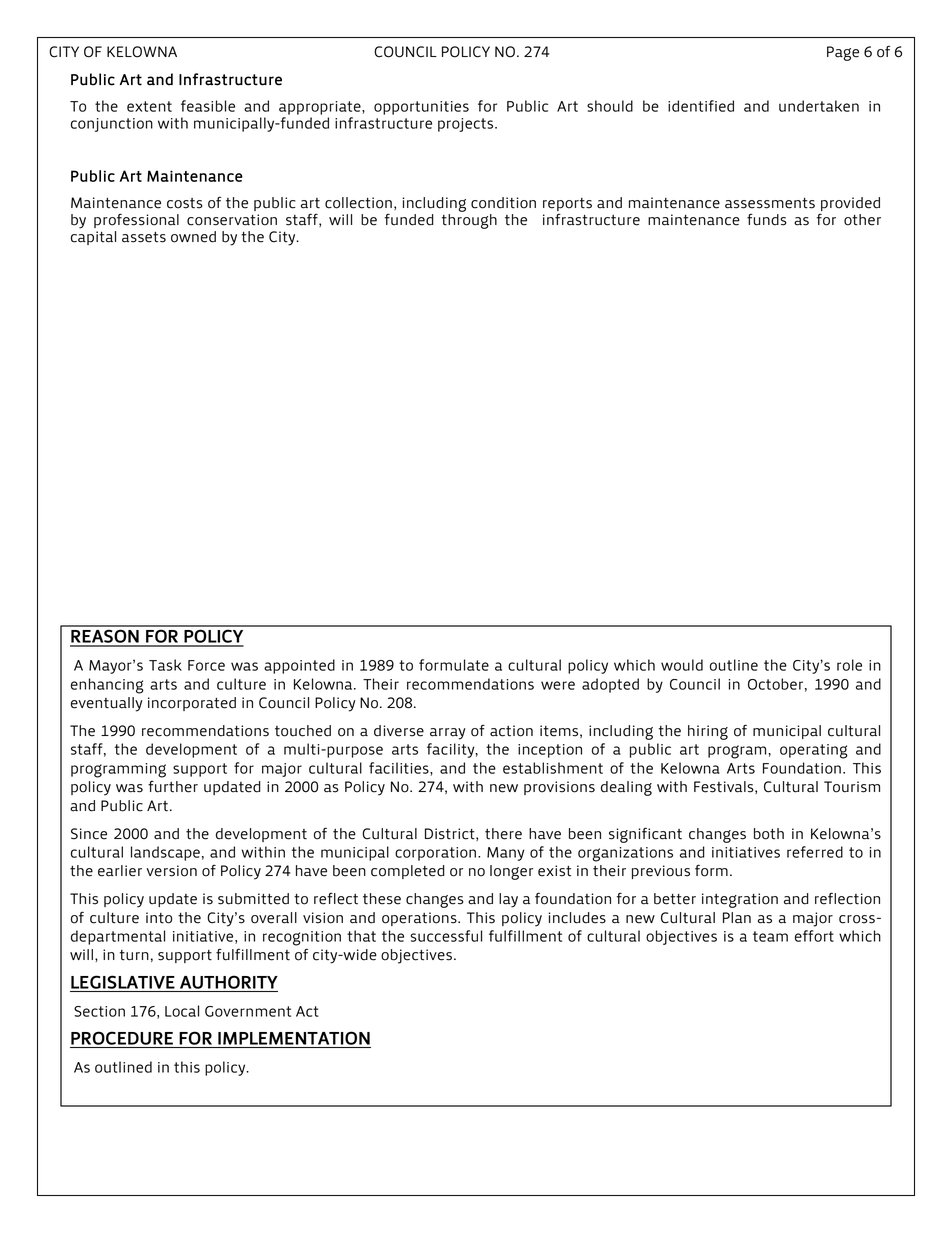 The height and width of the image is (1233, 952). What do you see at coordinates (708, 732) in the image?
I see `hiring` at bounding box center [708, 732].
